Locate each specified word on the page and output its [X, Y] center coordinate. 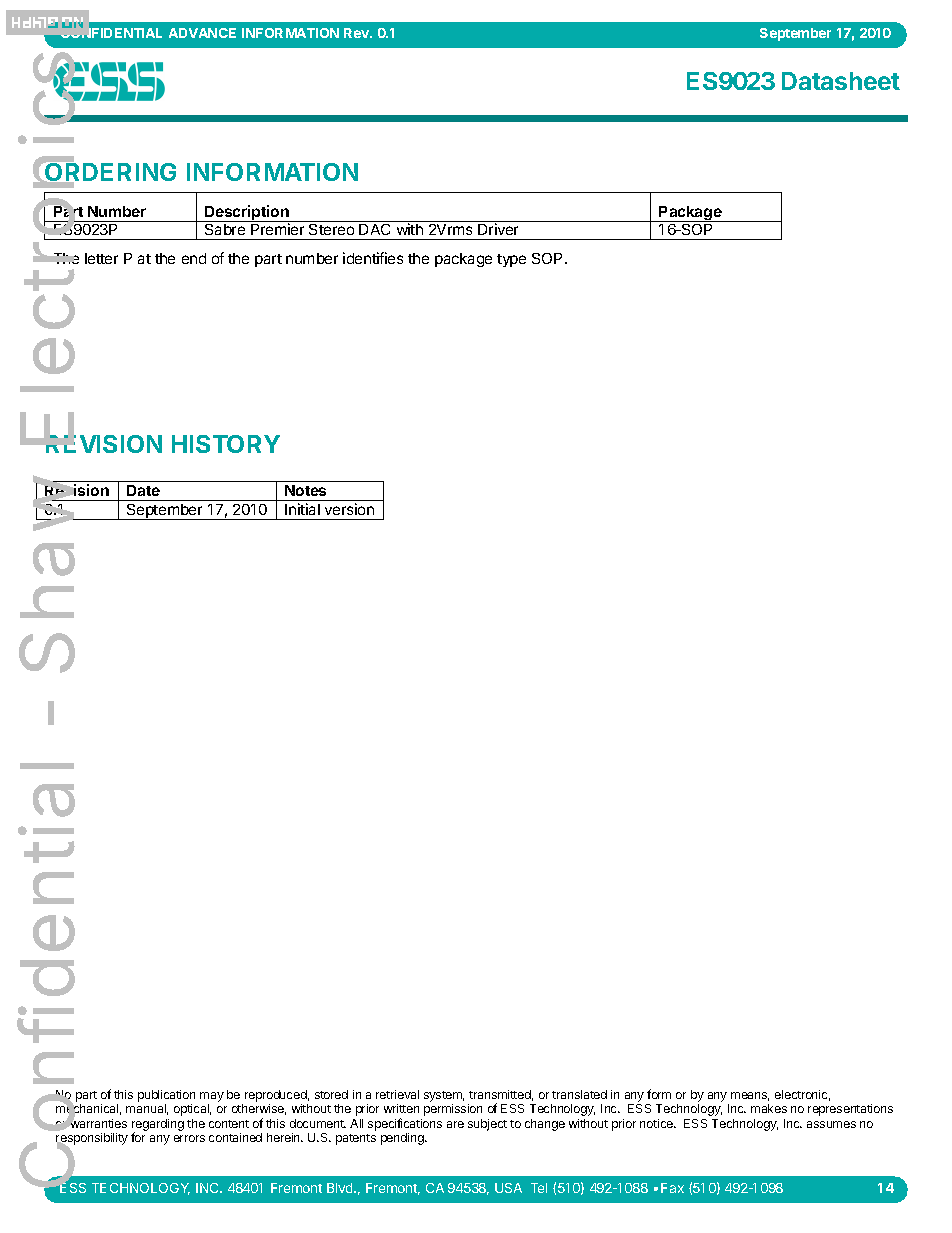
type [511, 260]
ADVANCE [202, 33]
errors [189, 1138]
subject [487, 1125]
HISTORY [226, 444]
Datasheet [841, 81]
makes [769, 1108]
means [750, 1096]
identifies [373, 258]
